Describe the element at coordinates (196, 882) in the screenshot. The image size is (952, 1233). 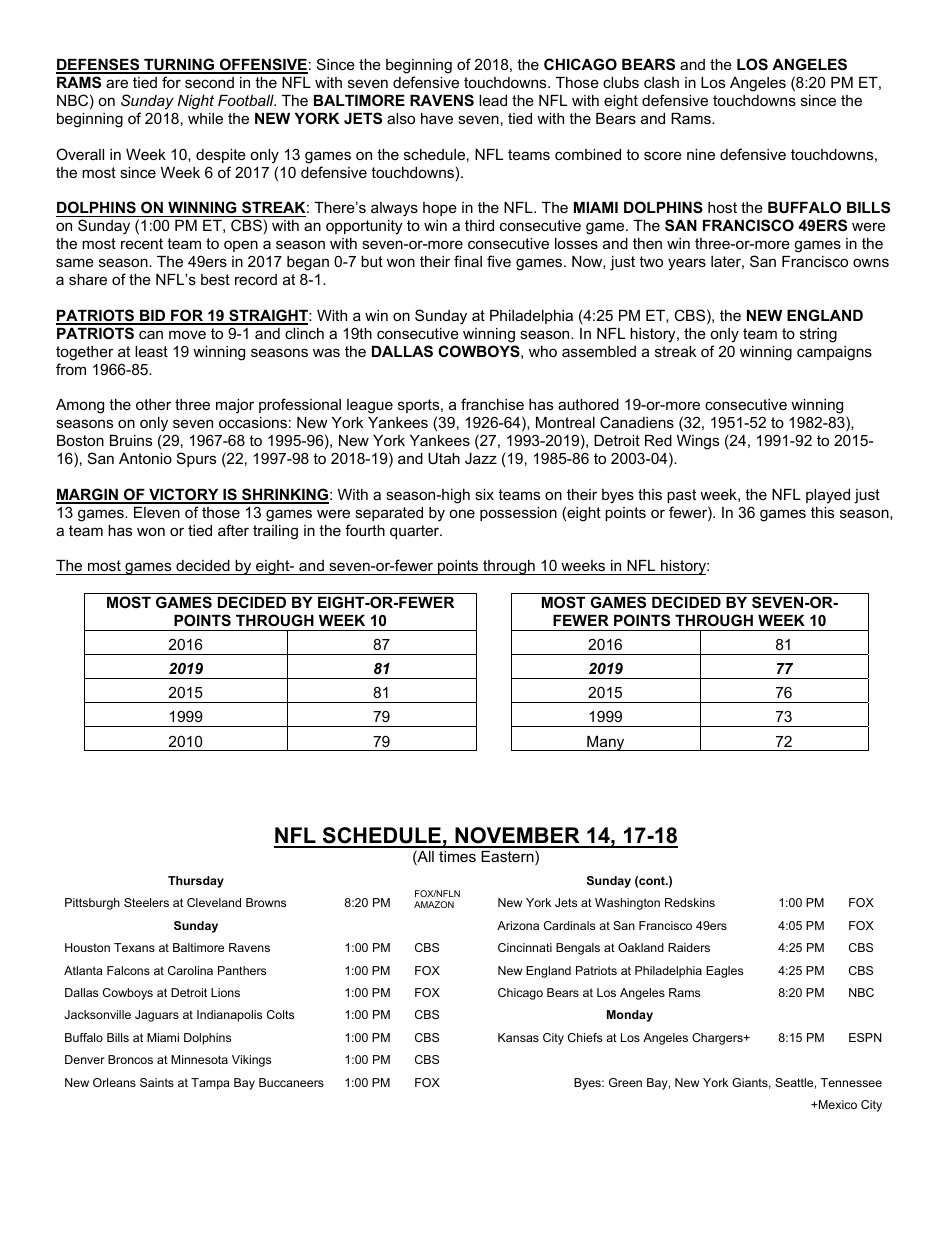
I see `Thursday` at that location.
